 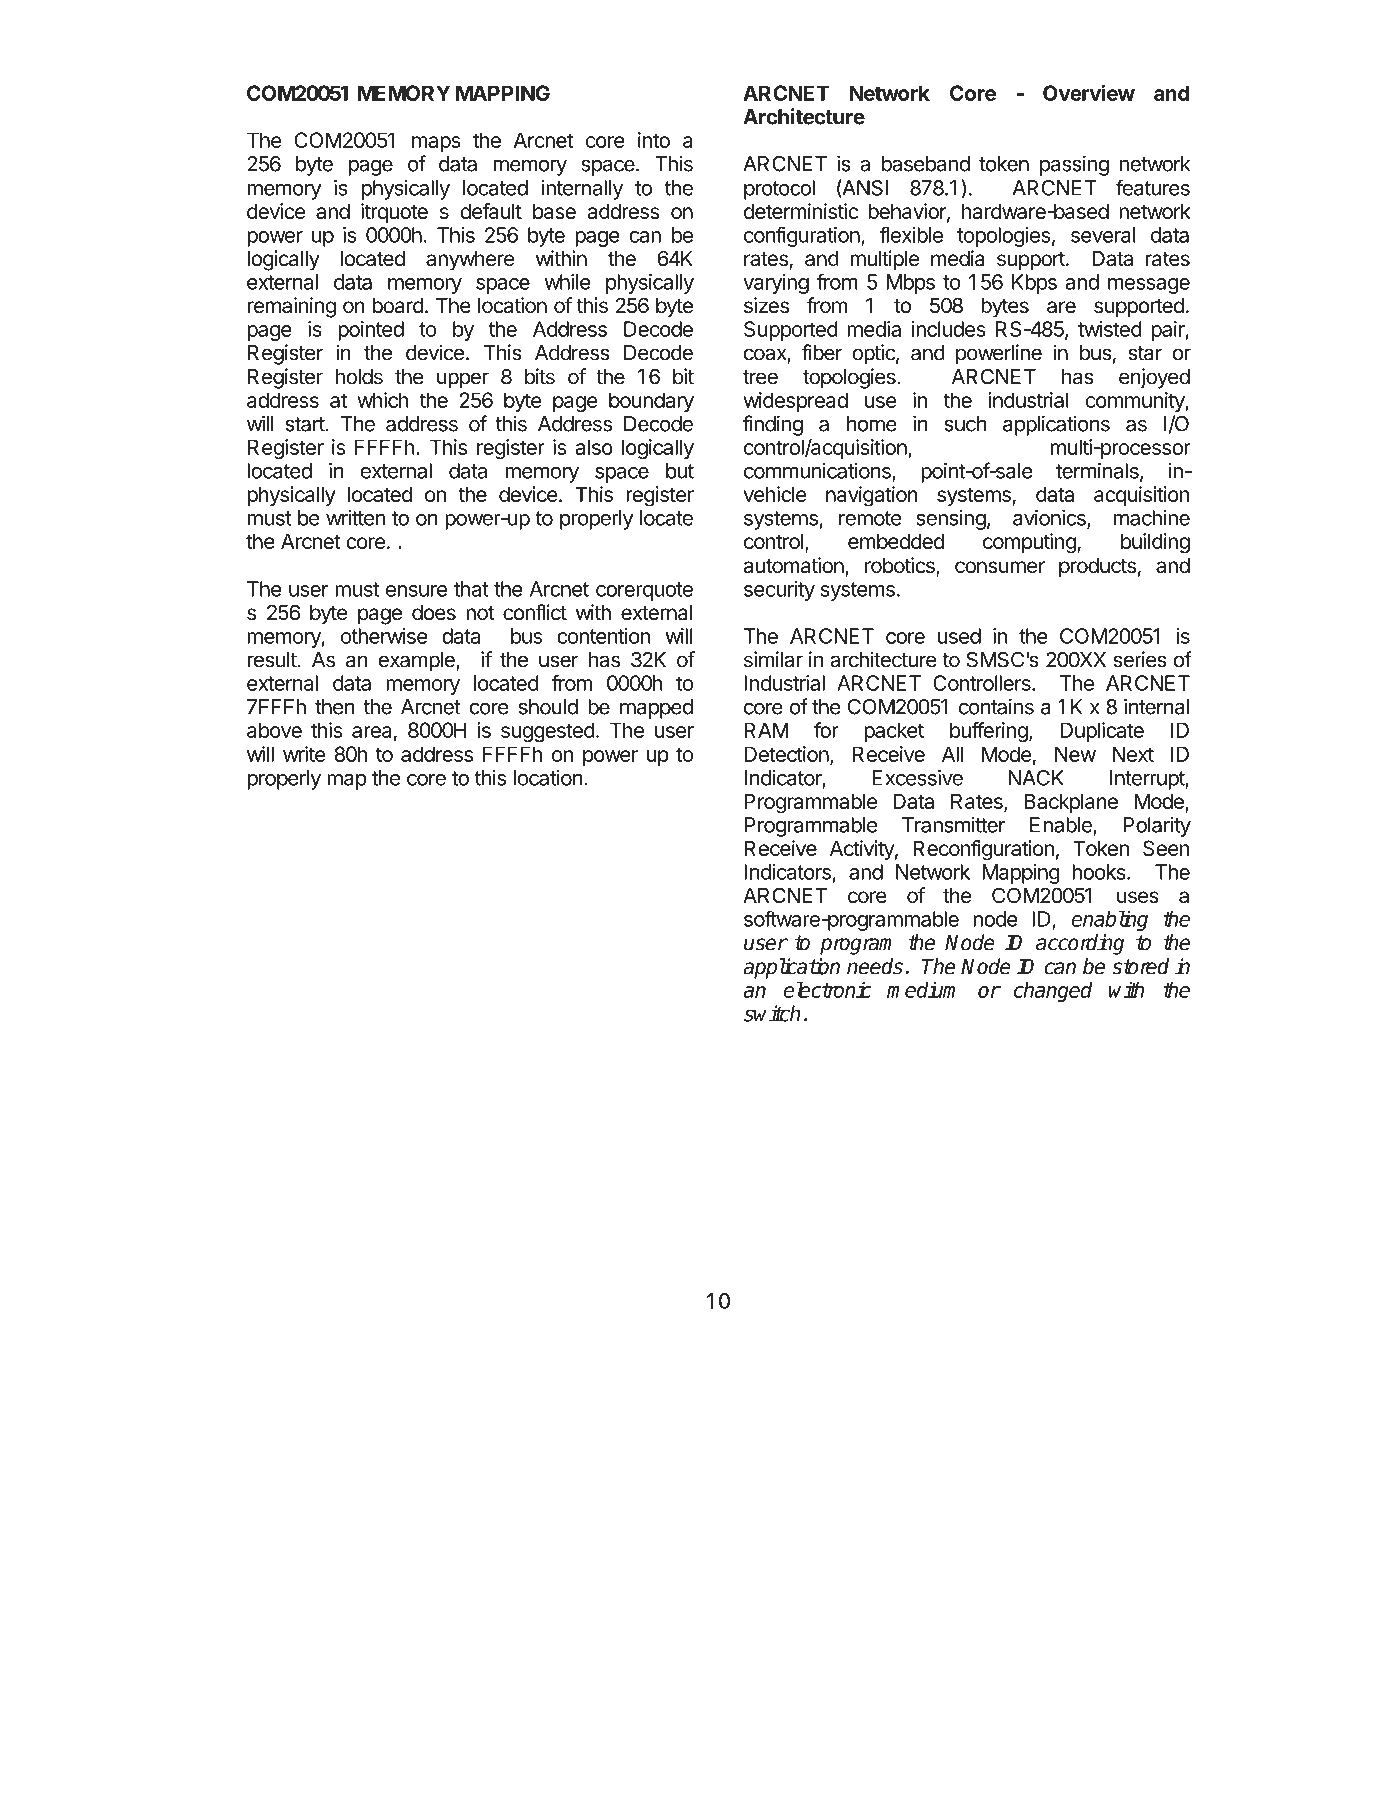 I want to click on changed, so click(x=1053, y=992).
